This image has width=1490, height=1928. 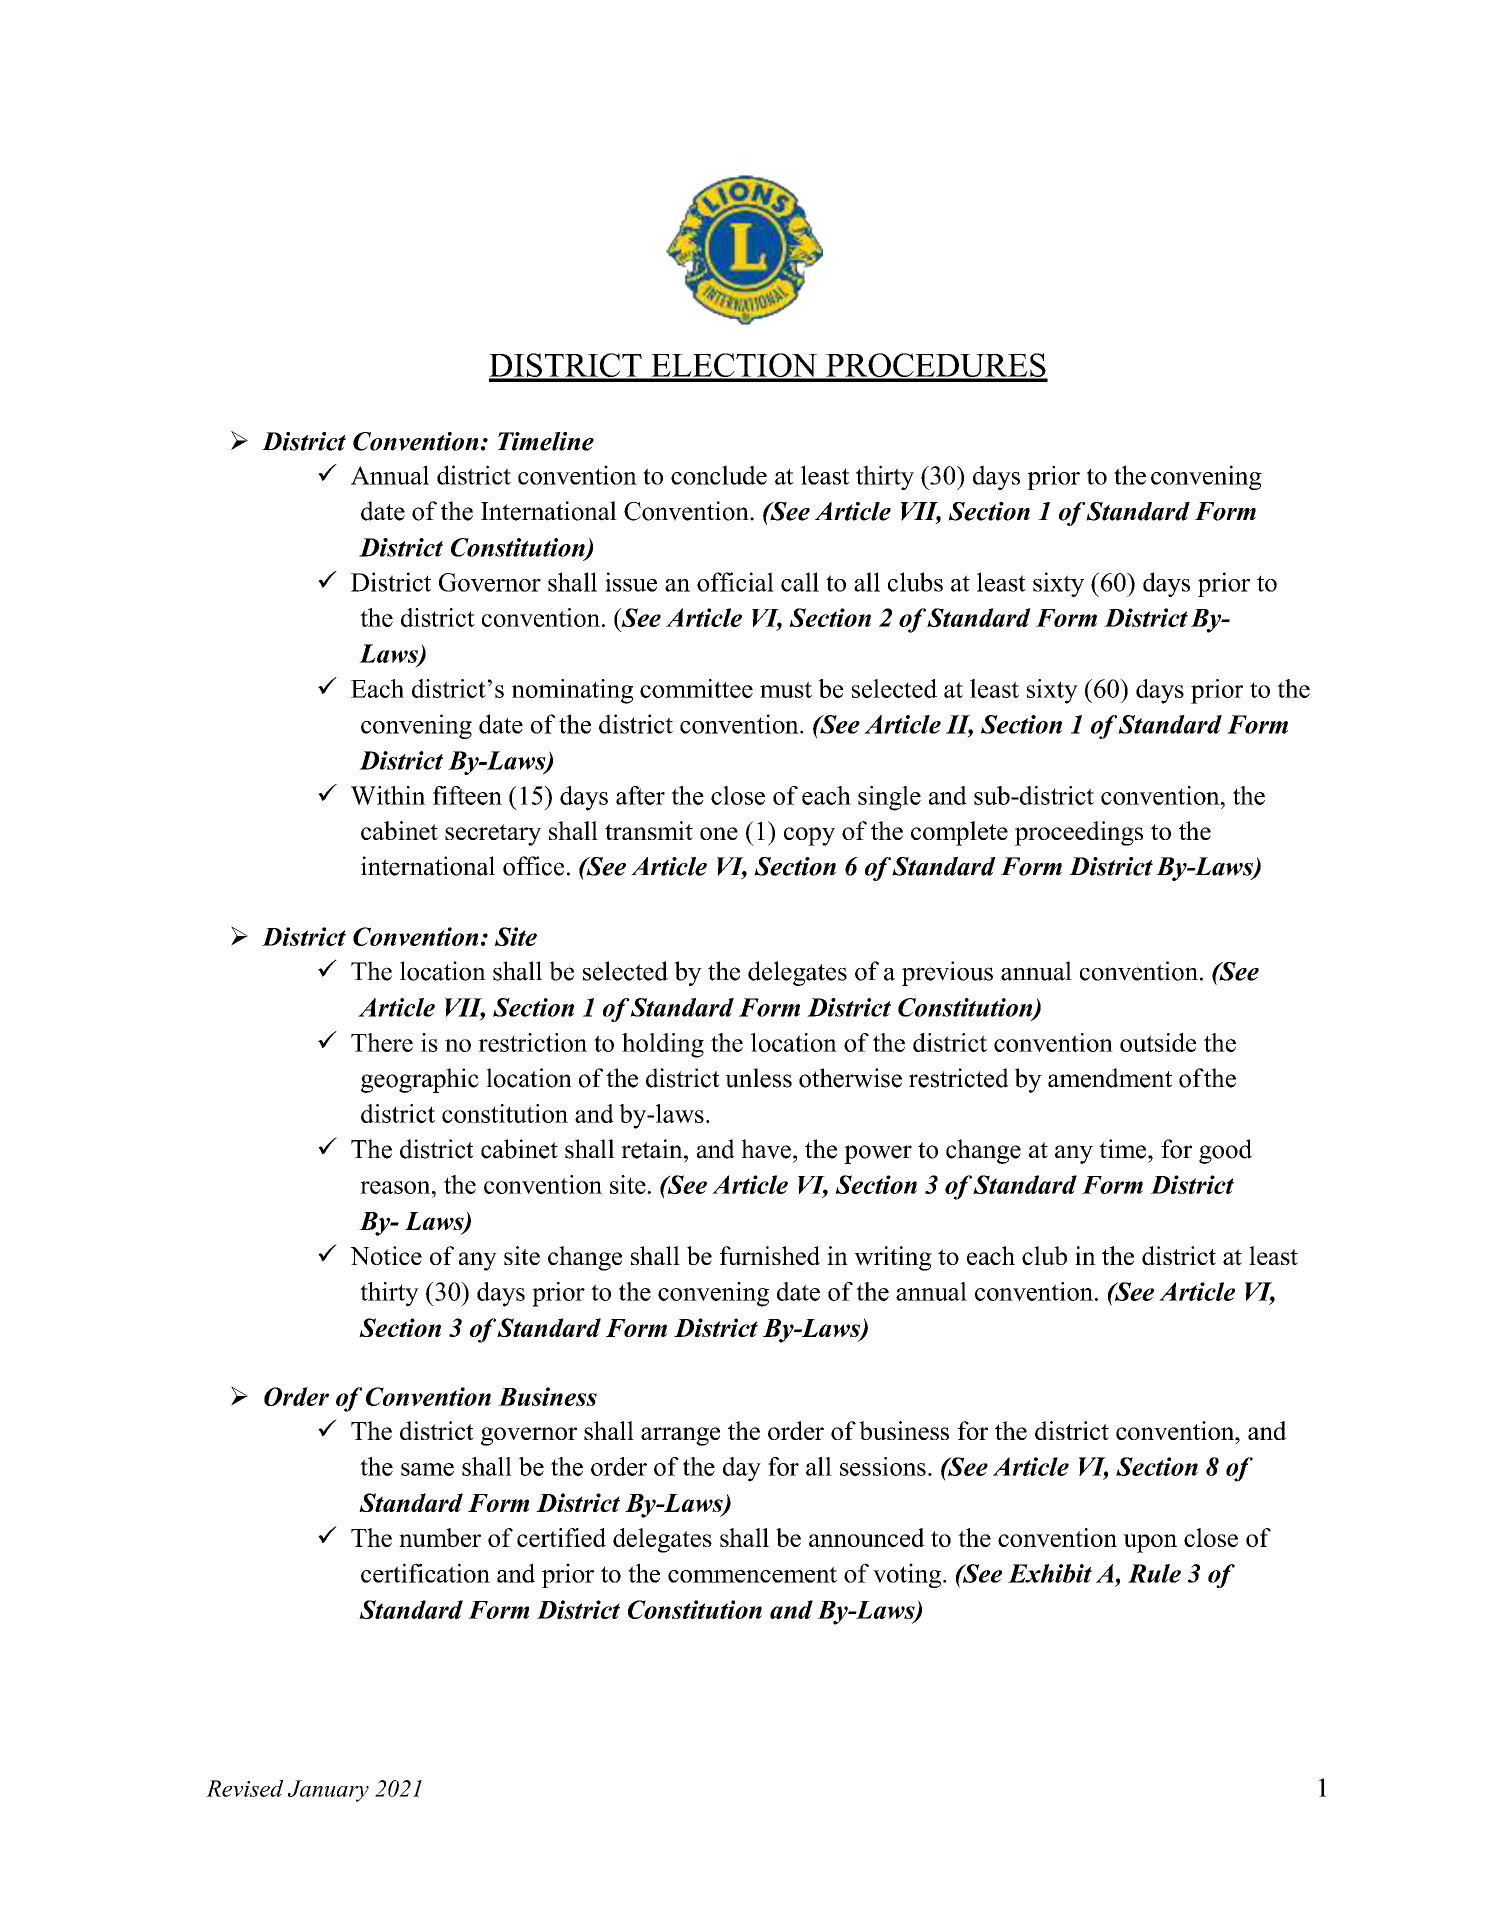 I want to click on one, so click(x=719, y=833).
